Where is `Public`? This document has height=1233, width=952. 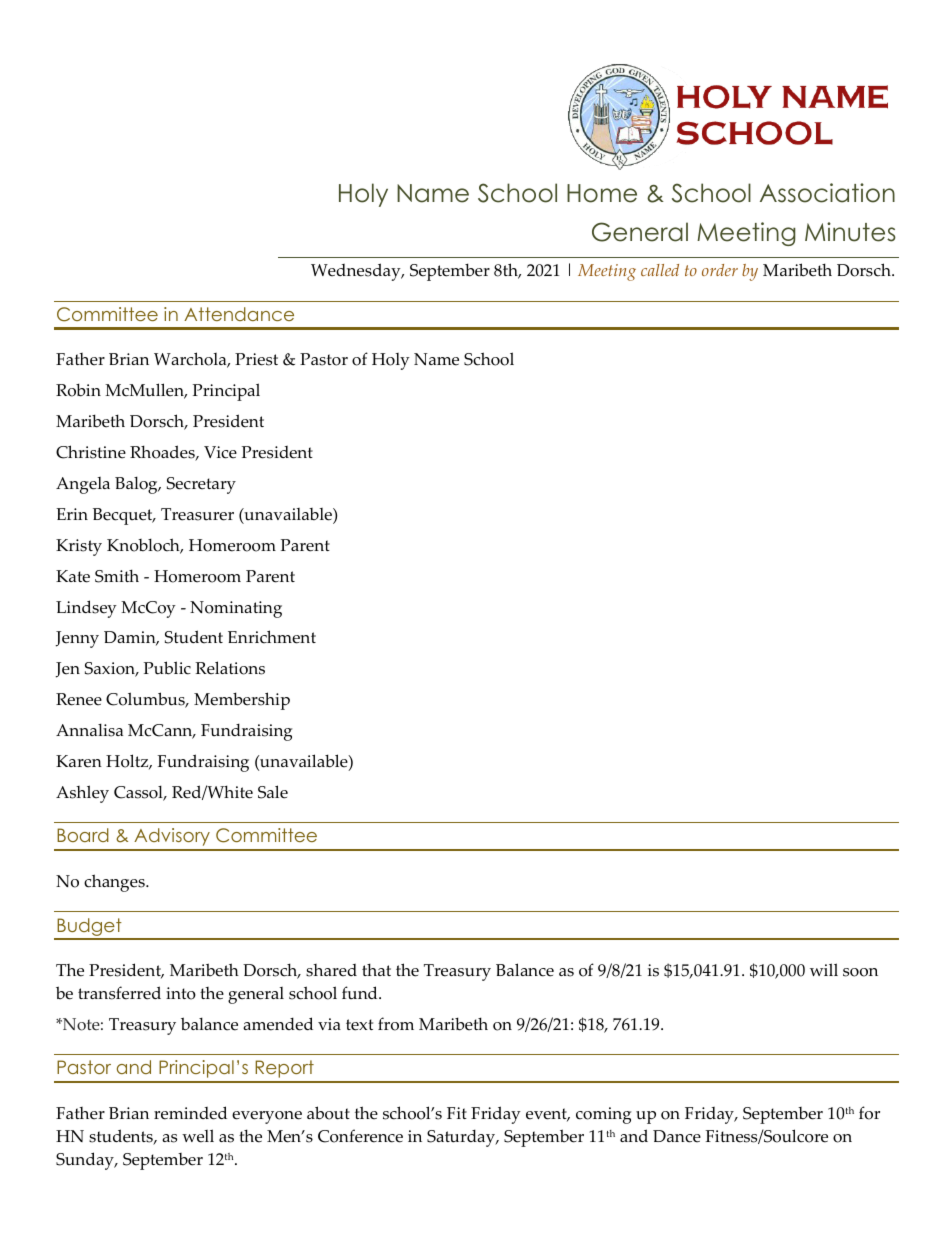 Public is located at coordinates (167, 668).
